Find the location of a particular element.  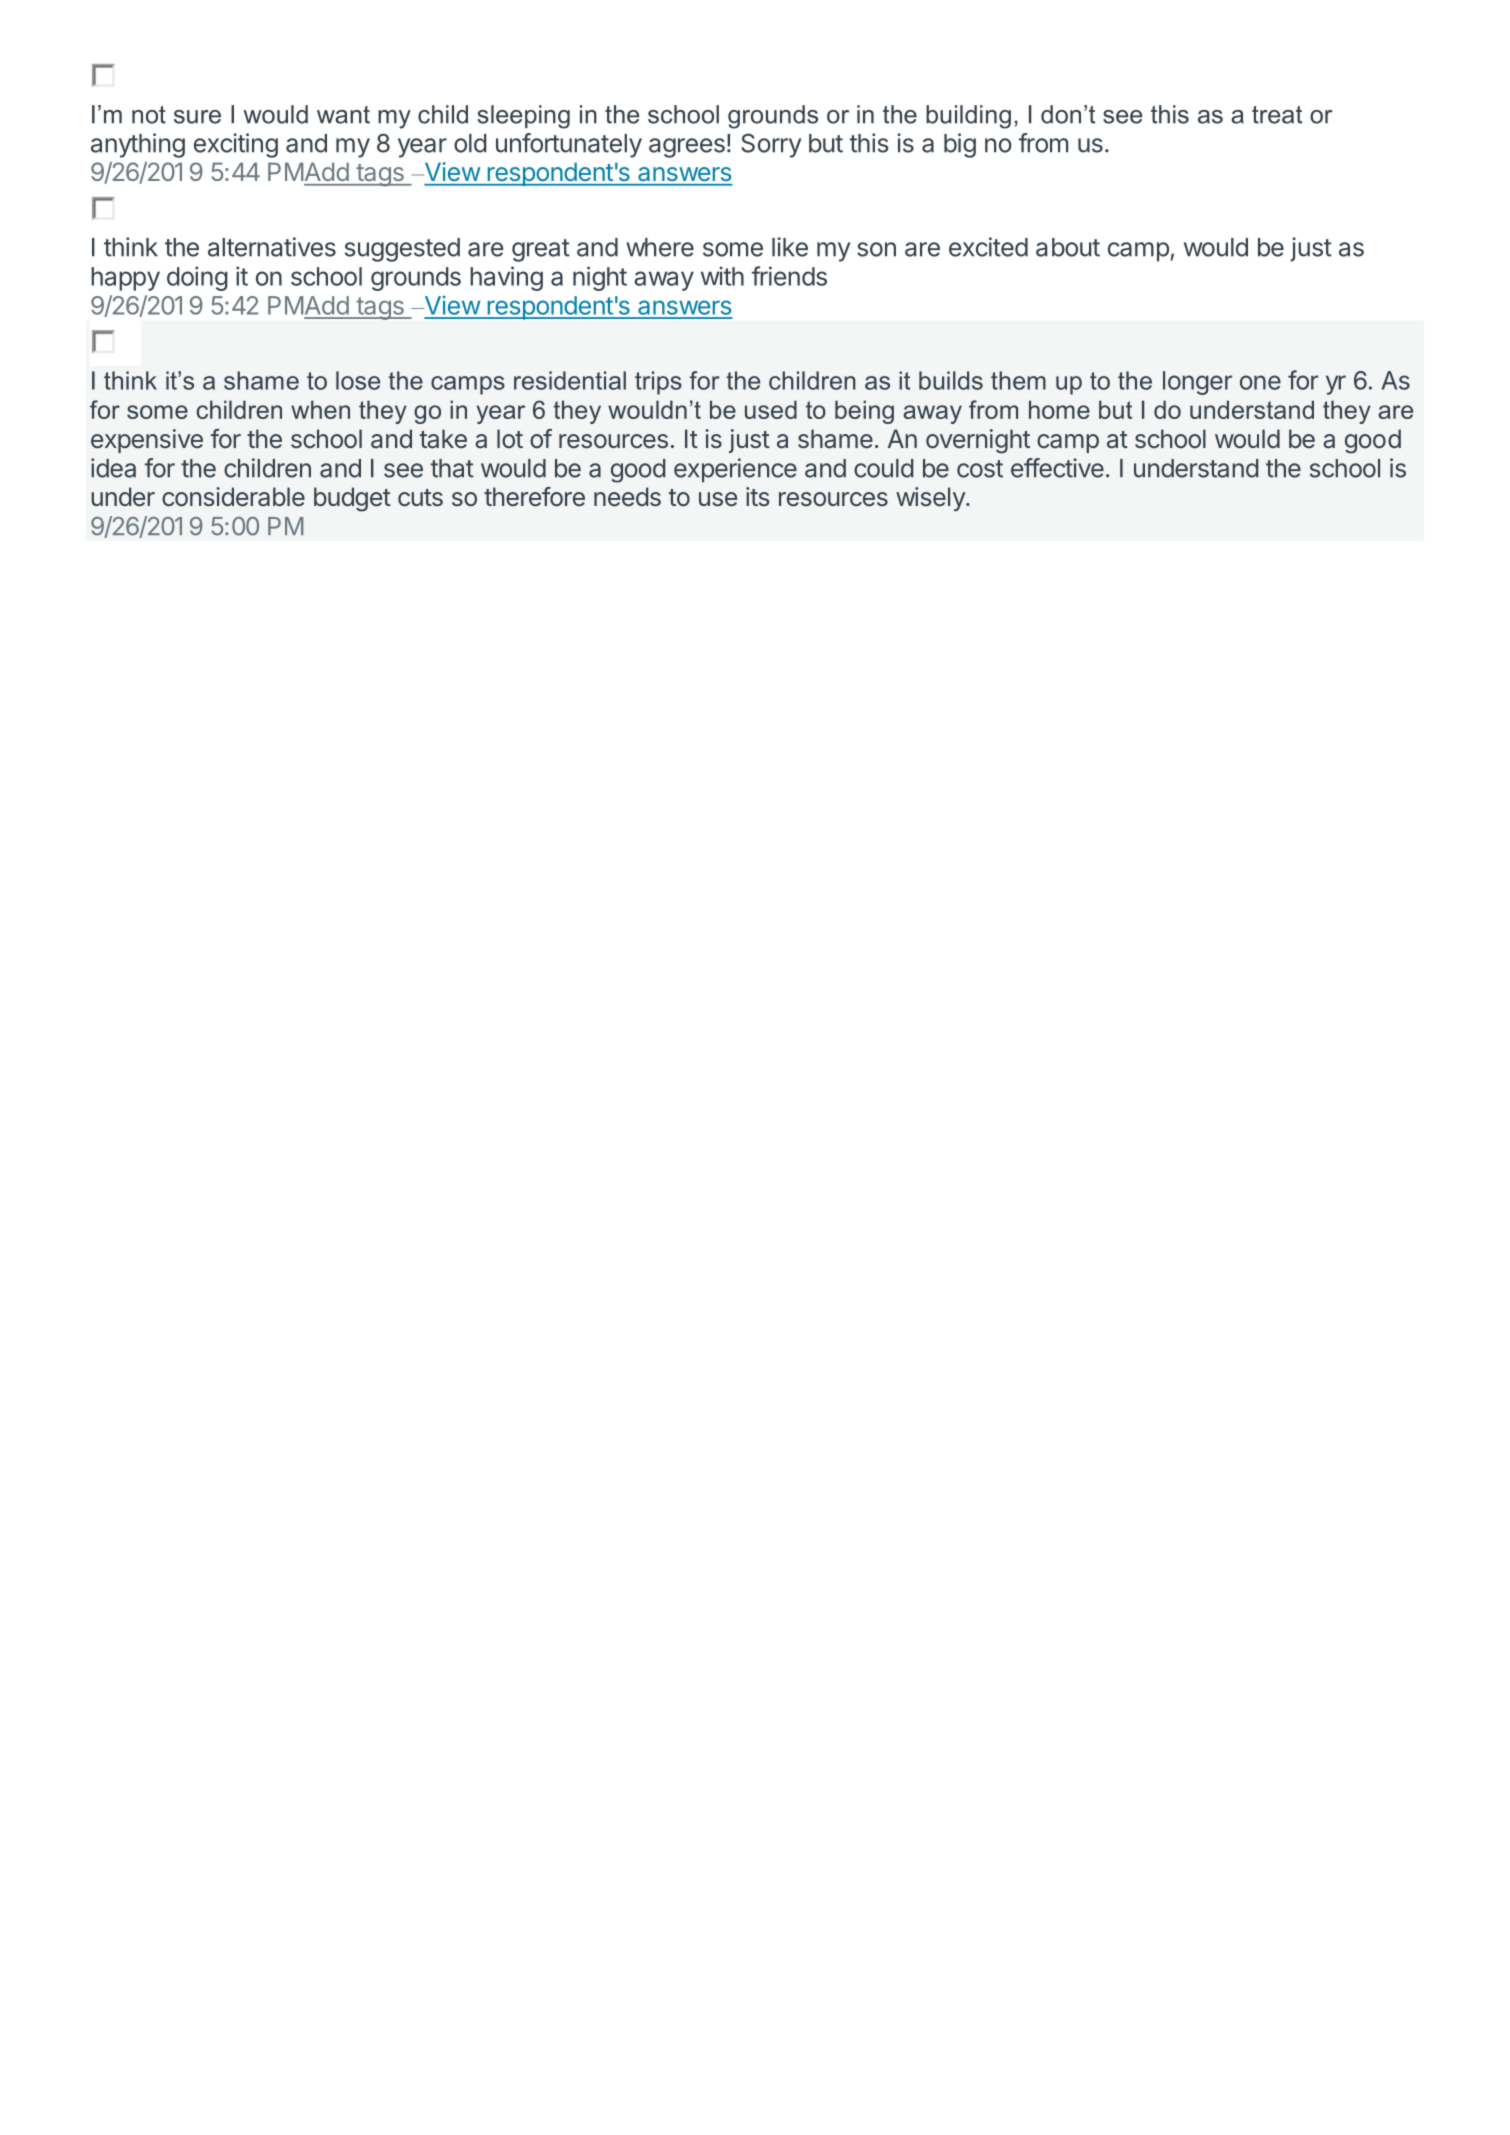

lose is located at coordinates (358, 380).
